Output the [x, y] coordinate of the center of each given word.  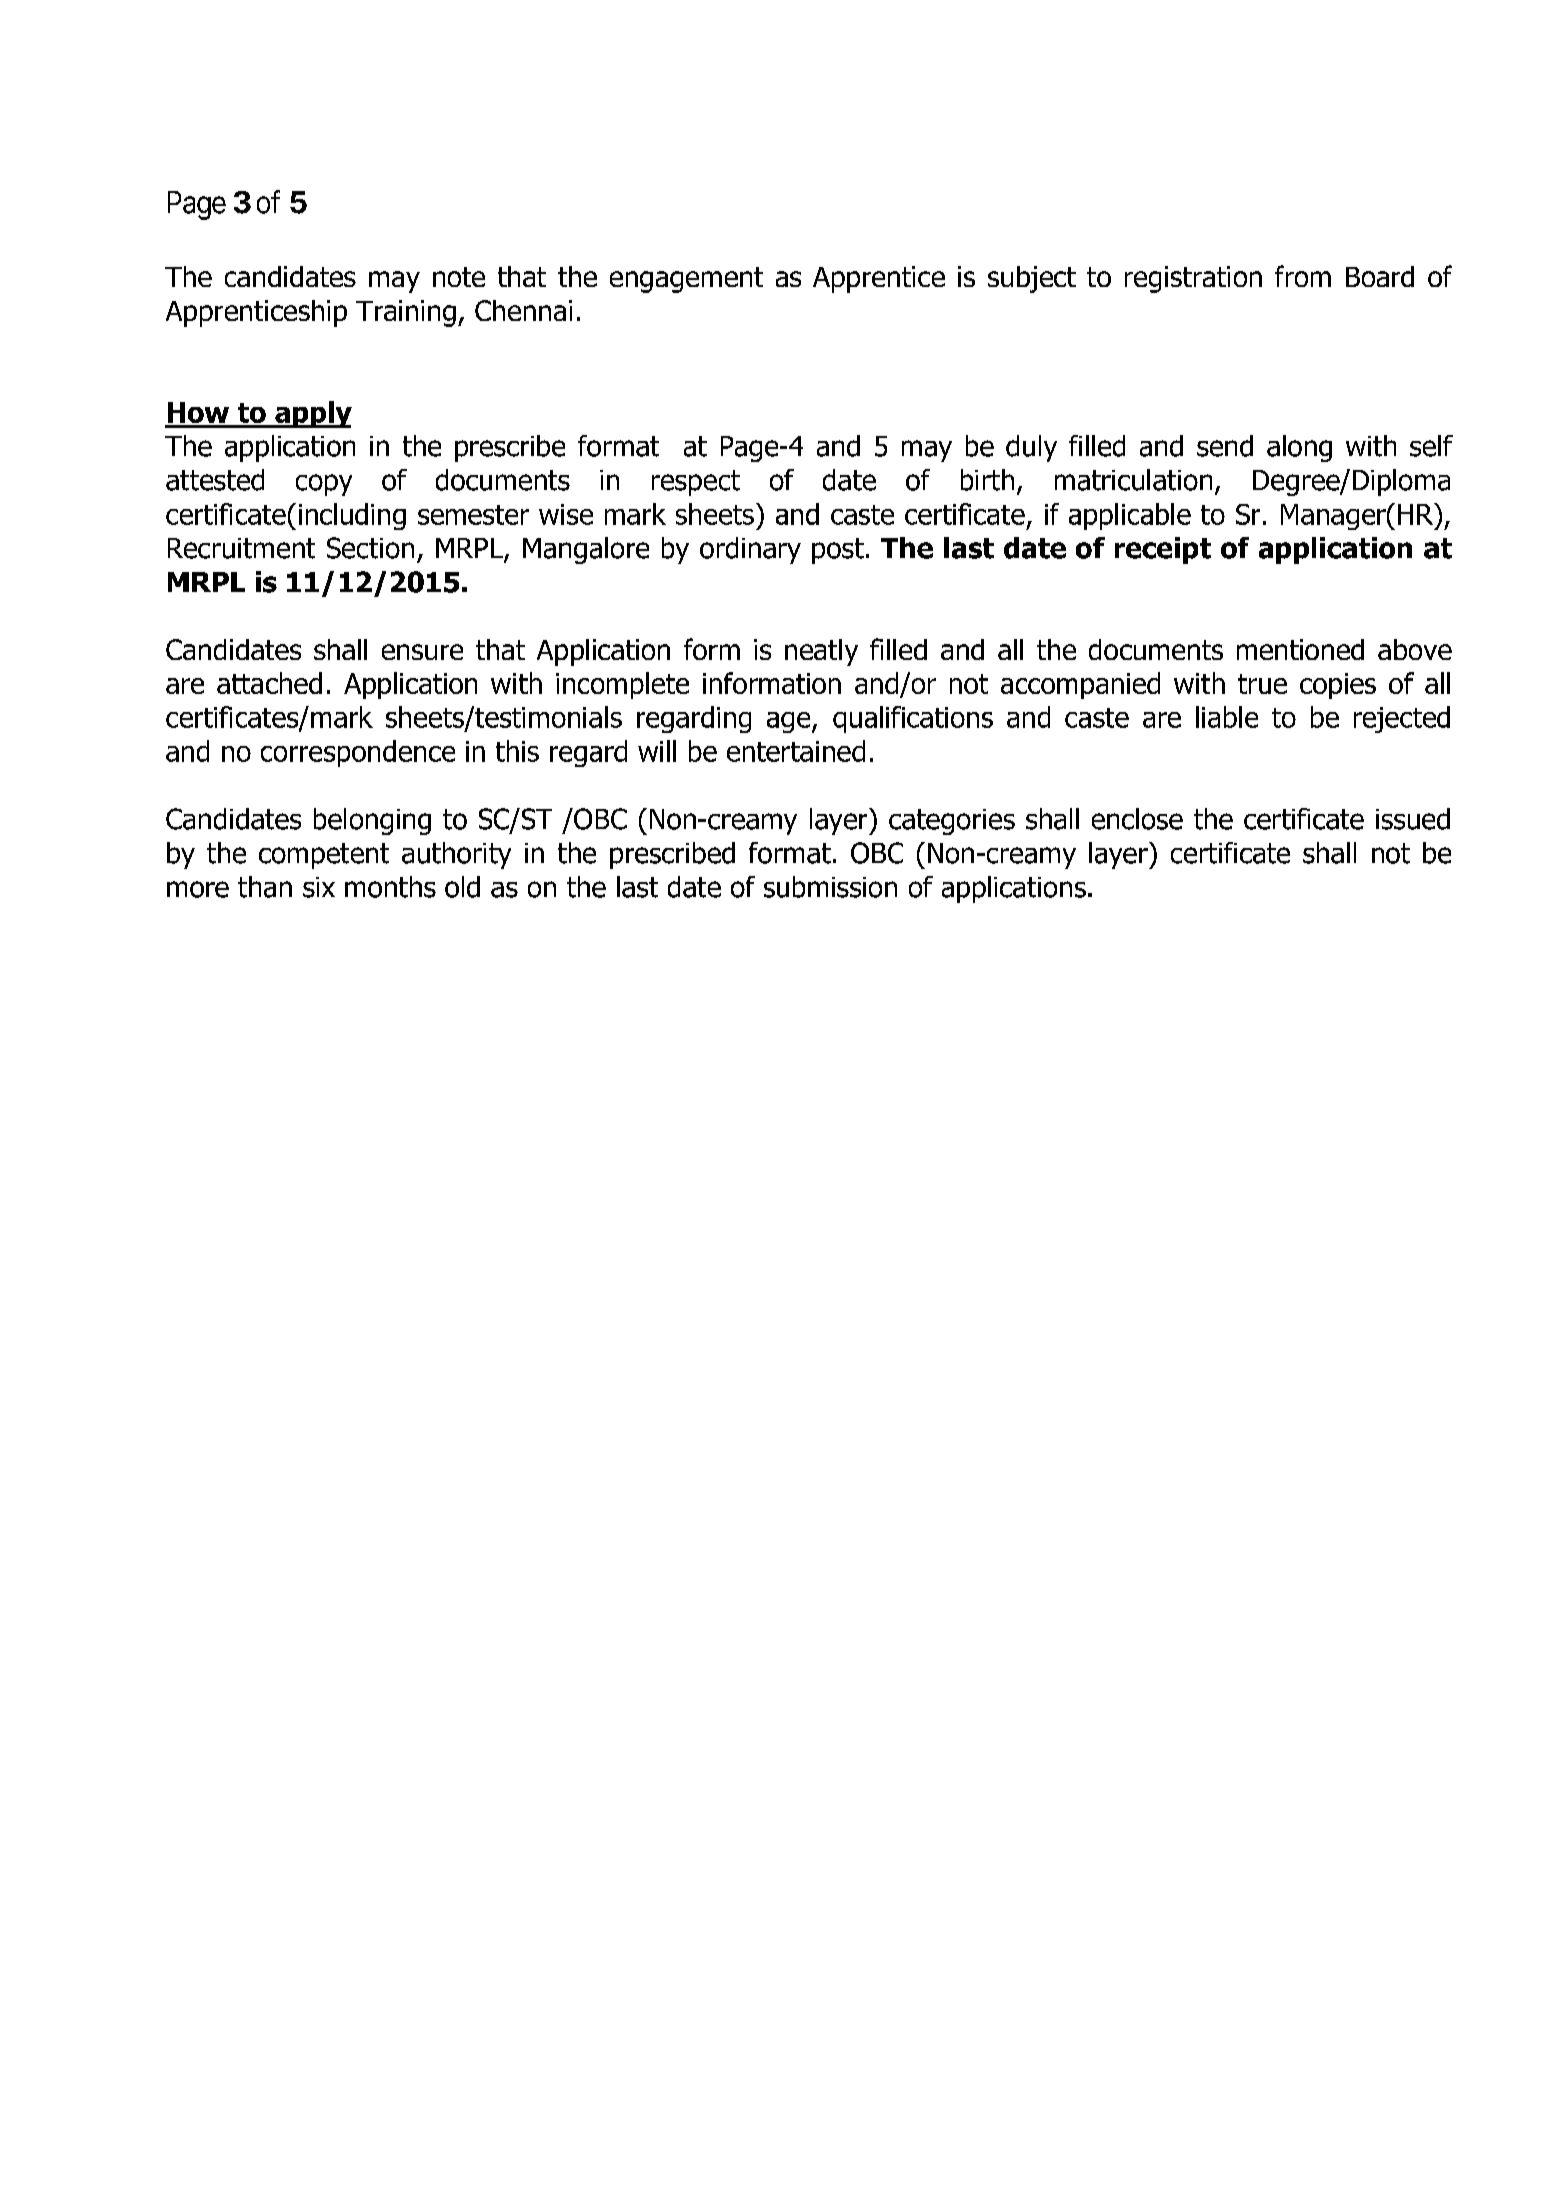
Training [406, 313]
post [838, 551]
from [1303, 276]
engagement [686, 280]
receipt [1163, 550]
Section [370, 548]
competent [324, 856]
